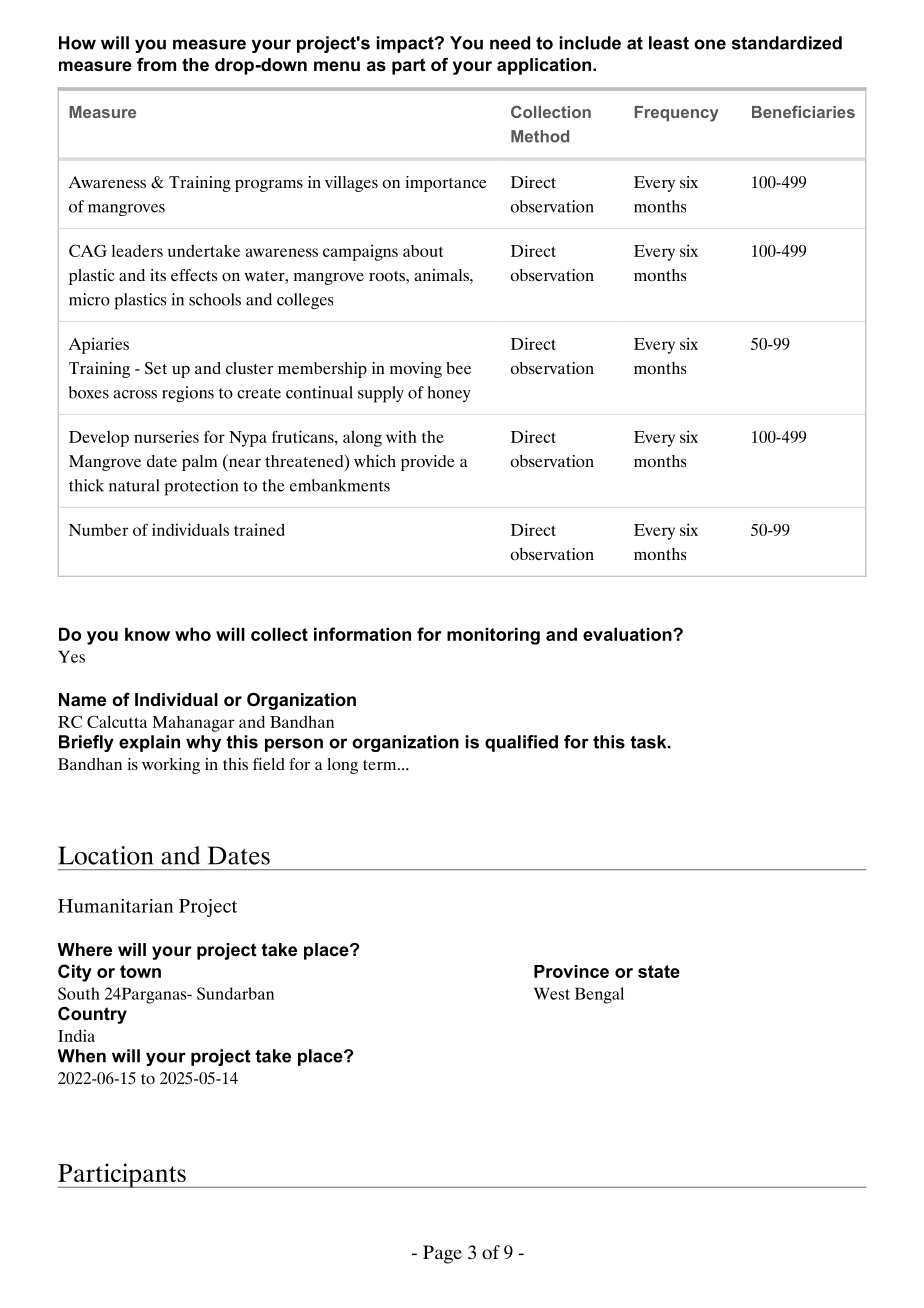 The width and height of the document is (924, 1308). I want to click on When, so click(82, 1056).
